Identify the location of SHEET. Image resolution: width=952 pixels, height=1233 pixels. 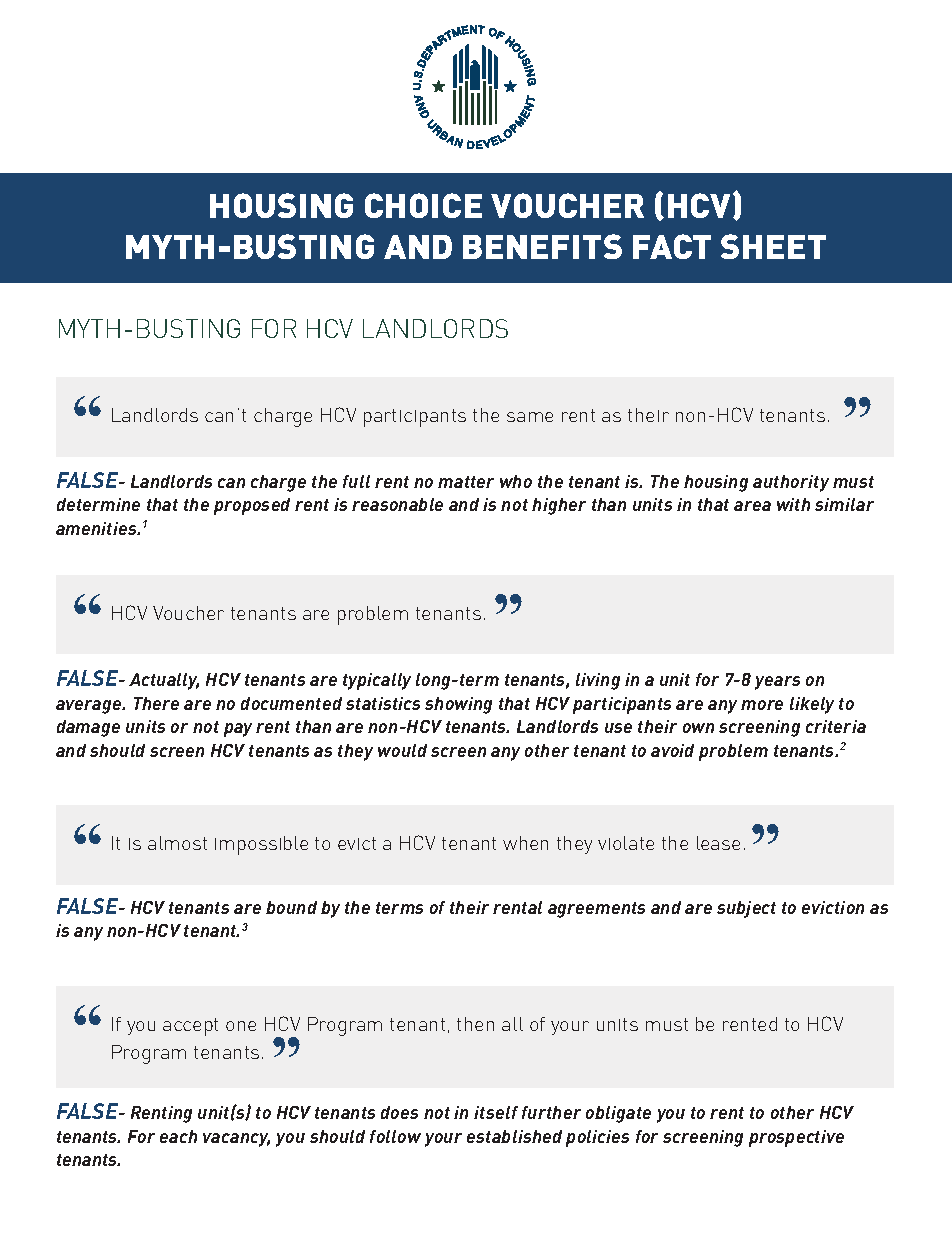
(773, 246).
